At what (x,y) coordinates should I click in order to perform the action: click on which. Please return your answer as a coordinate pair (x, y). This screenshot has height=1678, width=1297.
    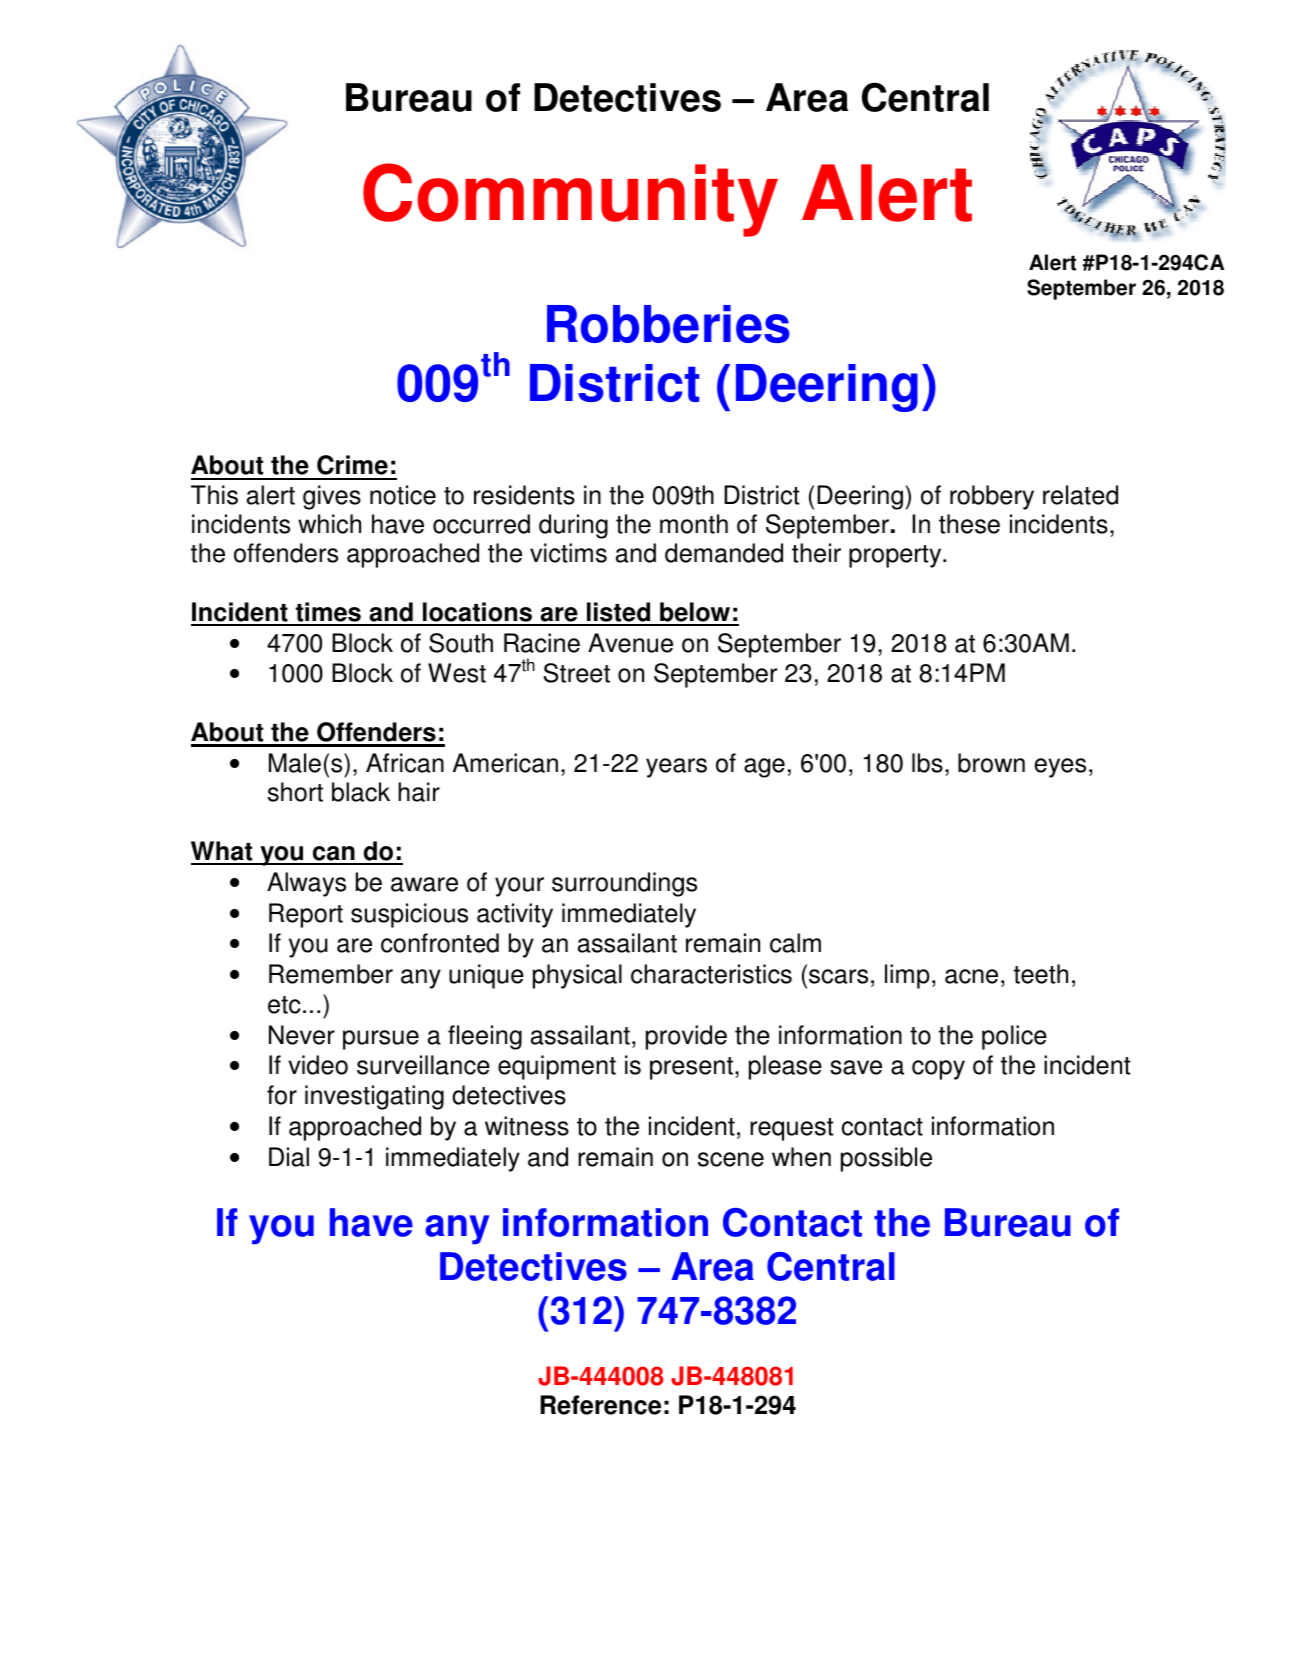
    Looking at the image, I should click on (329, 524).
